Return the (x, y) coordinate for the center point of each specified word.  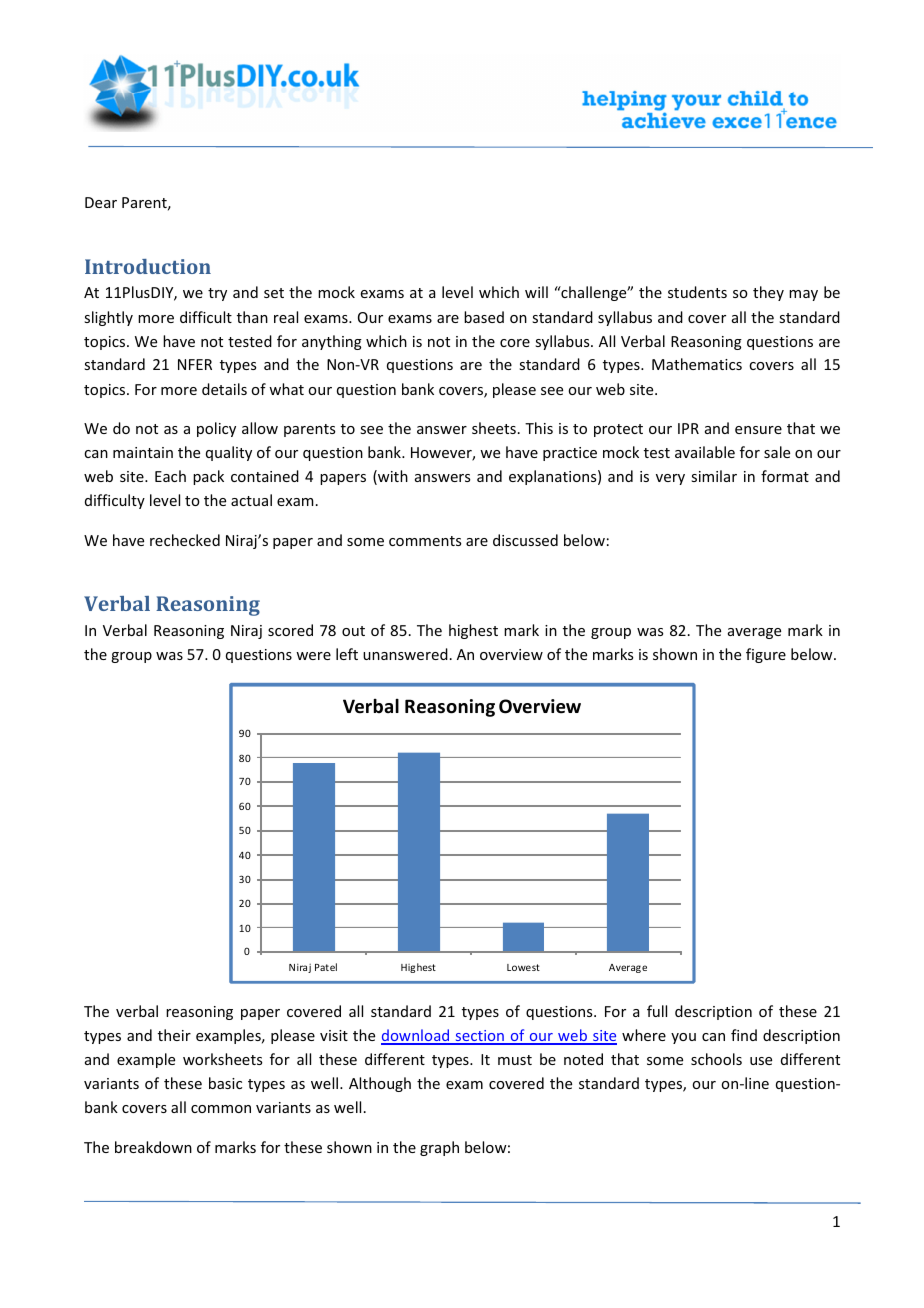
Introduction (148, 266)
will (536, 292)
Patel (326, 967)
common (221, 1109)
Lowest (523, 967)
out (353, 631)
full (657, 1011)
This (539, 428)
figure (766, 655)
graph (439, 1148)
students (697, 292)
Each (170, 476)
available (705, 452)
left (347, 654)
